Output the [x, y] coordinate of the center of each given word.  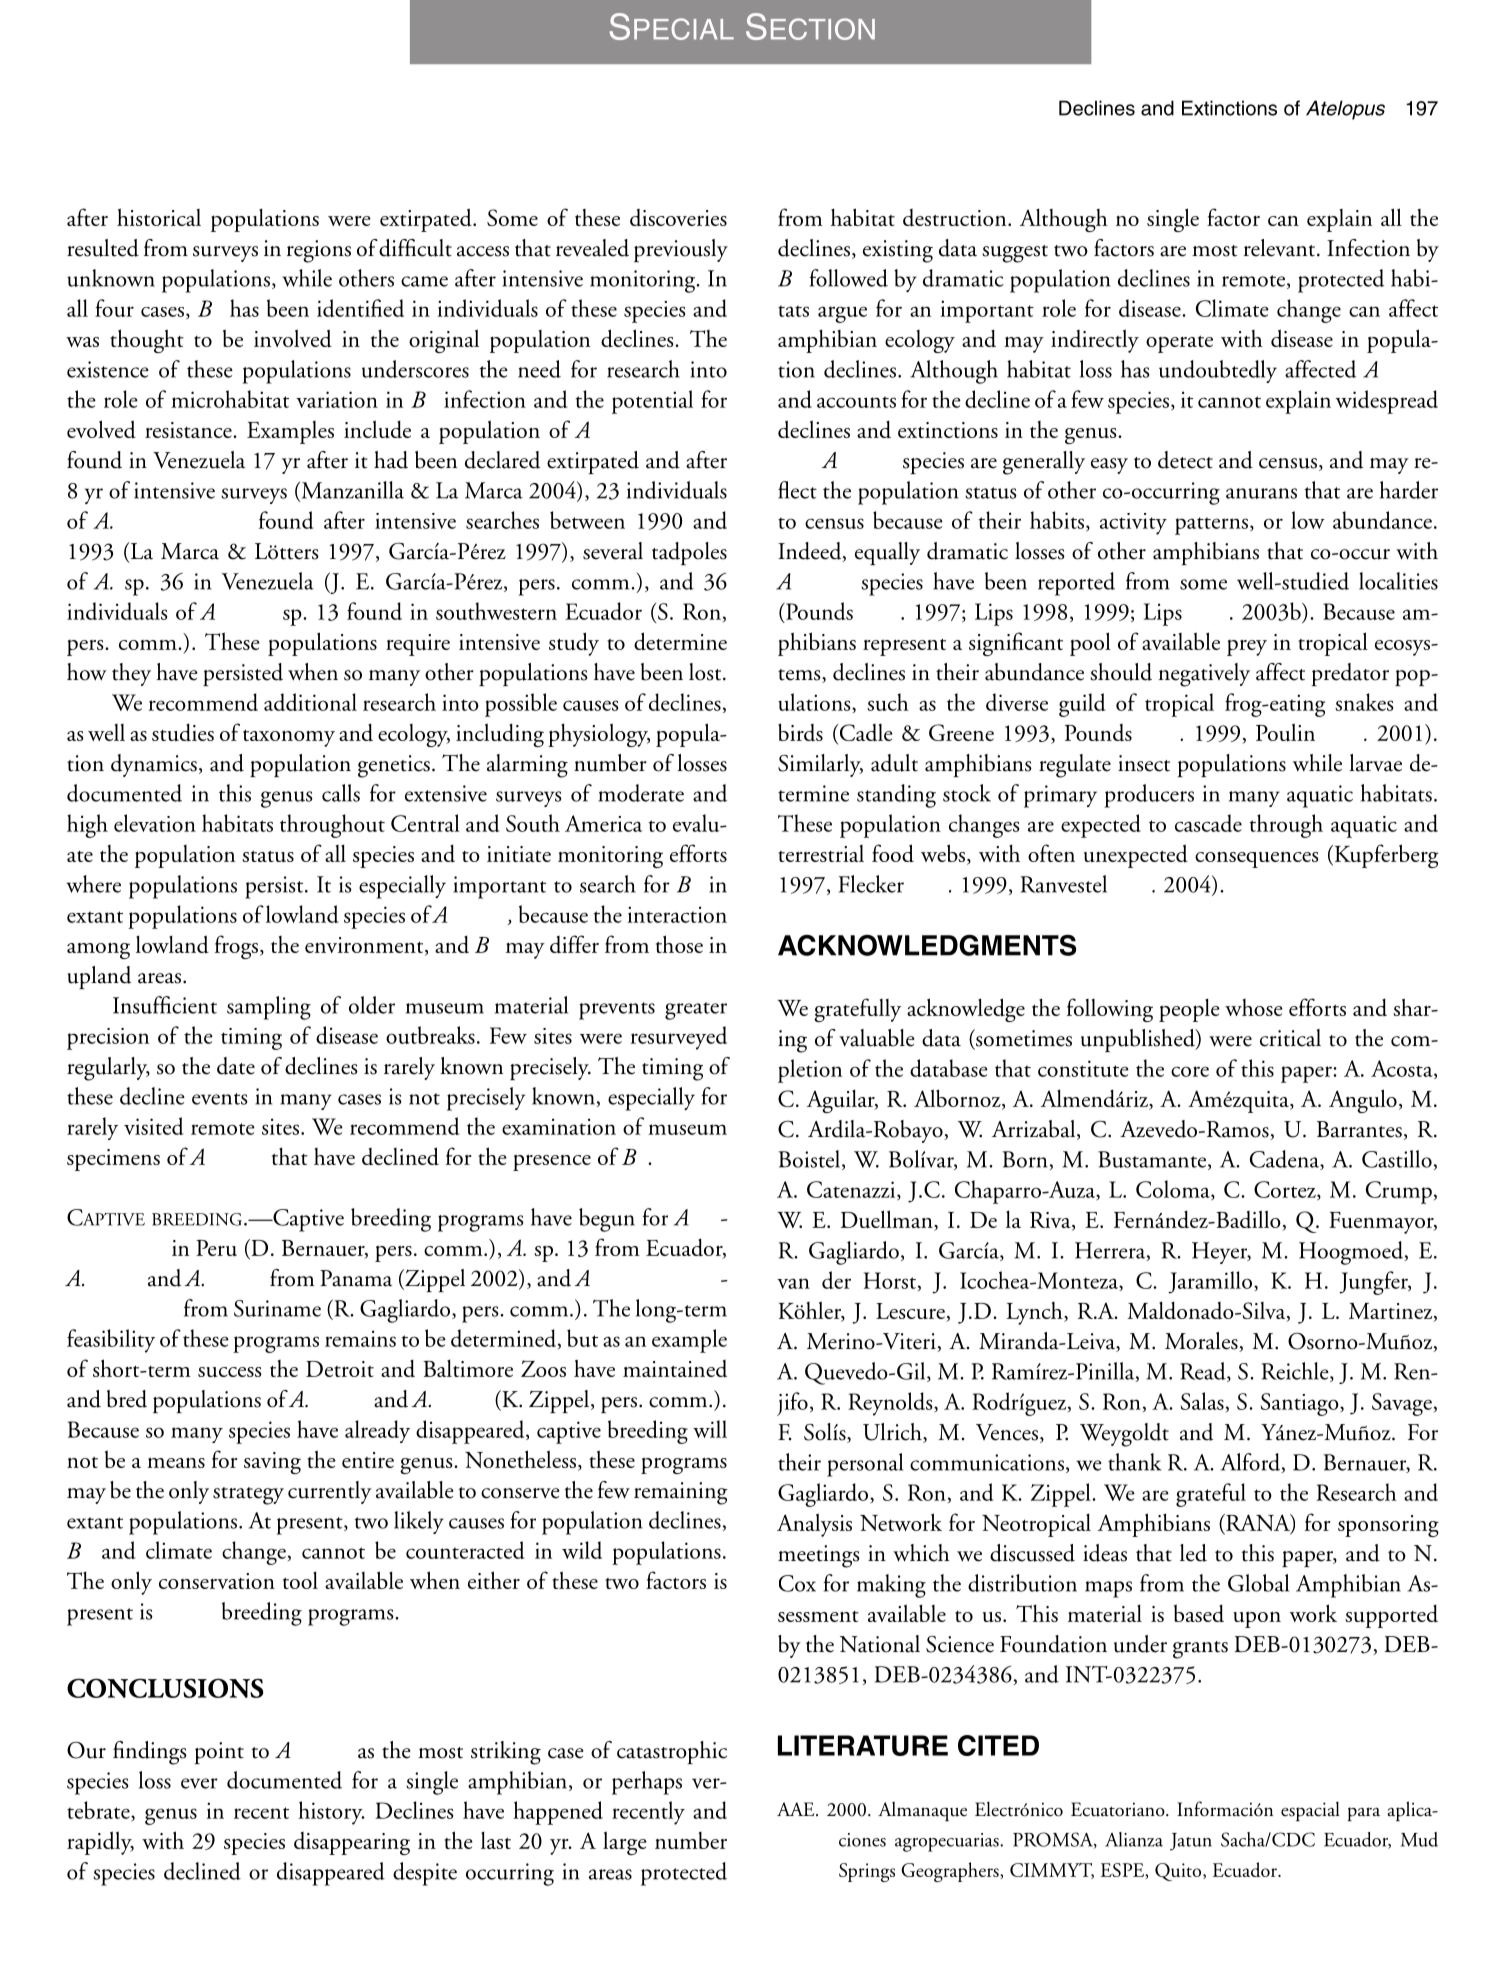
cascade [1208, 823]
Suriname [277, 1308]
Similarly [820, 765]
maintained [675, 1368]
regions [319, 251]
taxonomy [289, 738]
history [331, 1813]
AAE [797, 1809]
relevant [1281, 248]
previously [681, 250]
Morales [1202, 1342]
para [1364, 1814]
